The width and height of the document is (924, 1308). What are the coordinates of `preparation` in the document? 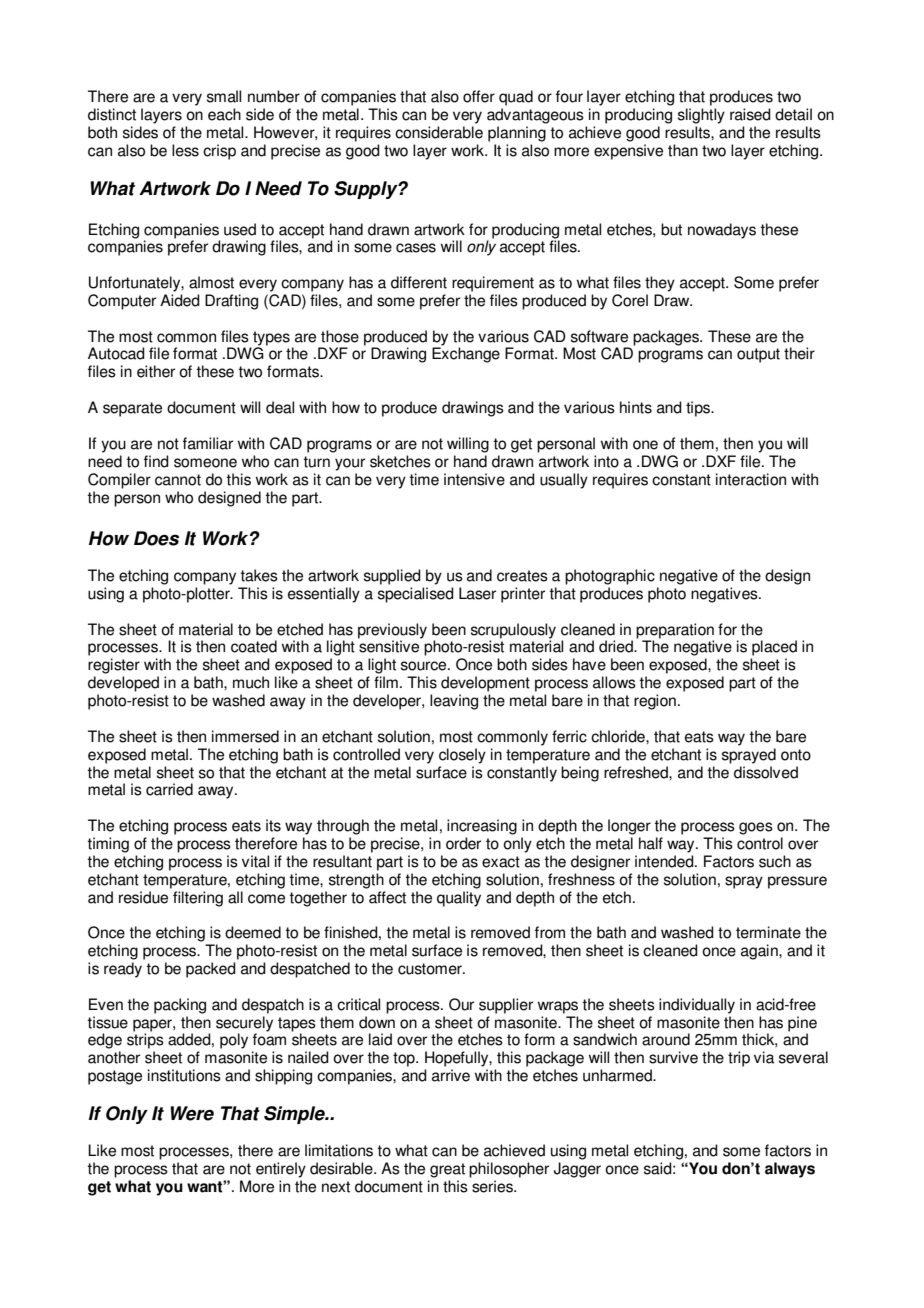 It's located at (675, 631).
